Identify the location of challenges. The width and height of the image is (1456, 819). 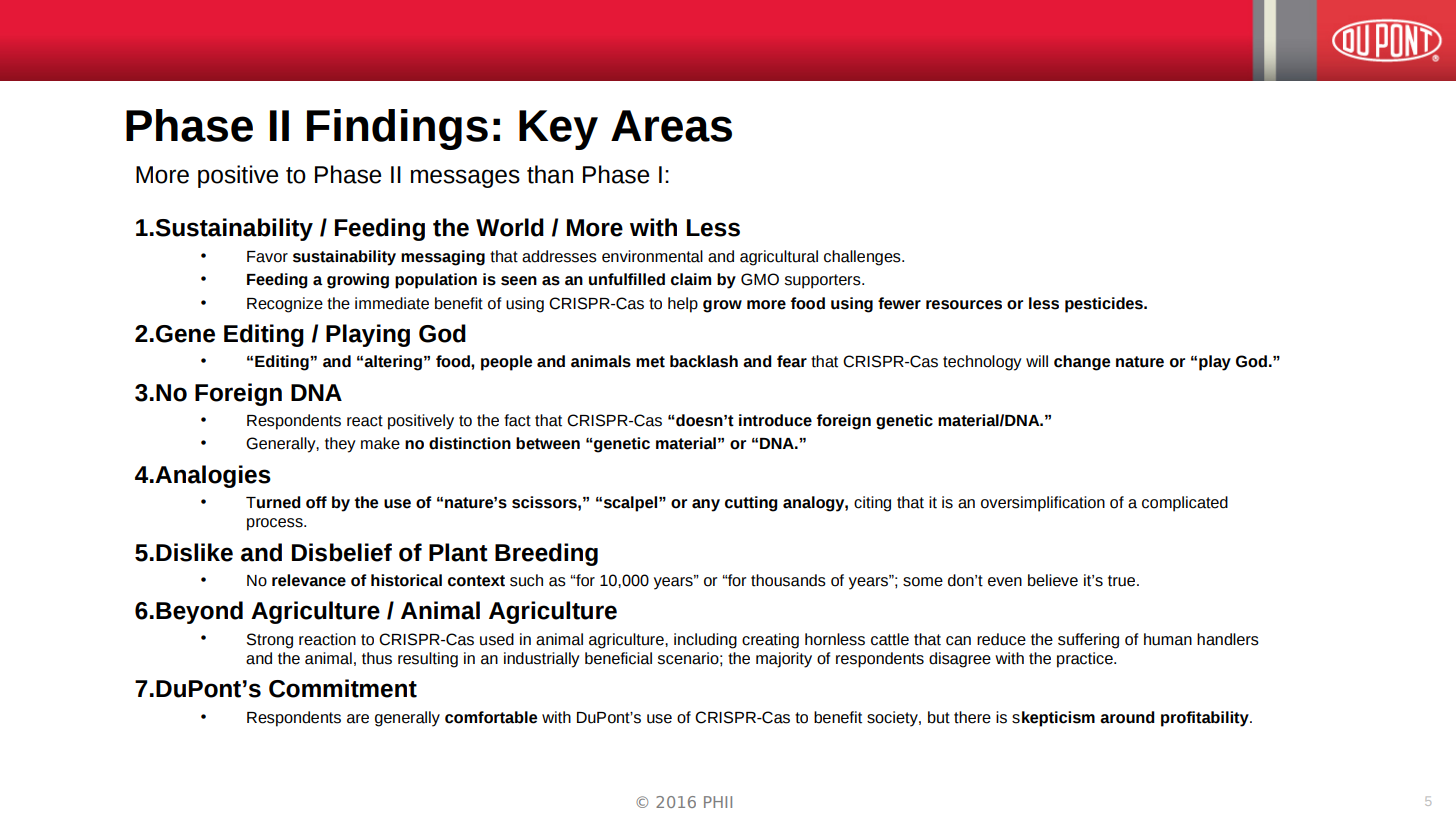
(863, 258).
